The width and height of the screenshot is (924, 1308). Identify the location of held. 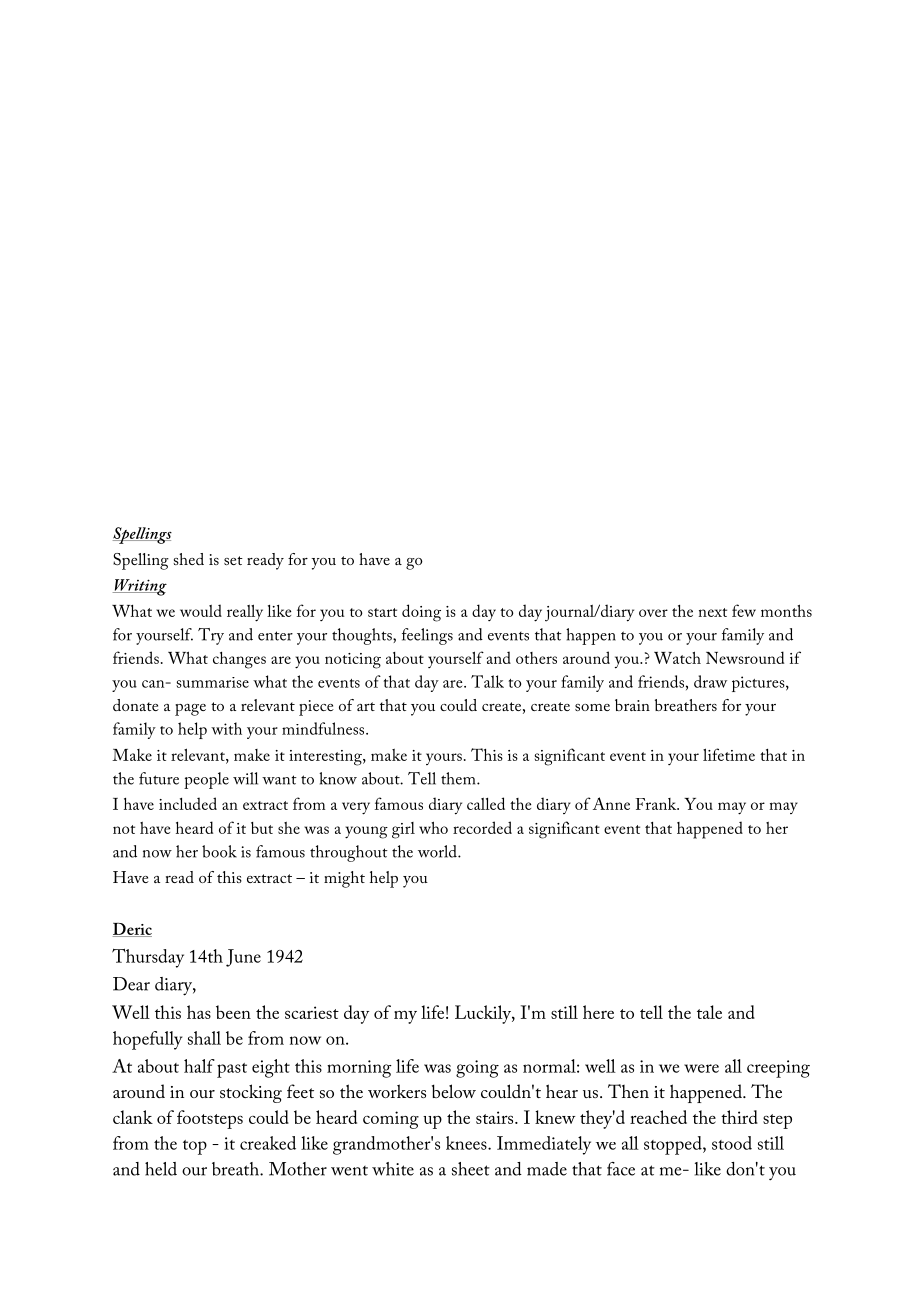
(161, 1169).
